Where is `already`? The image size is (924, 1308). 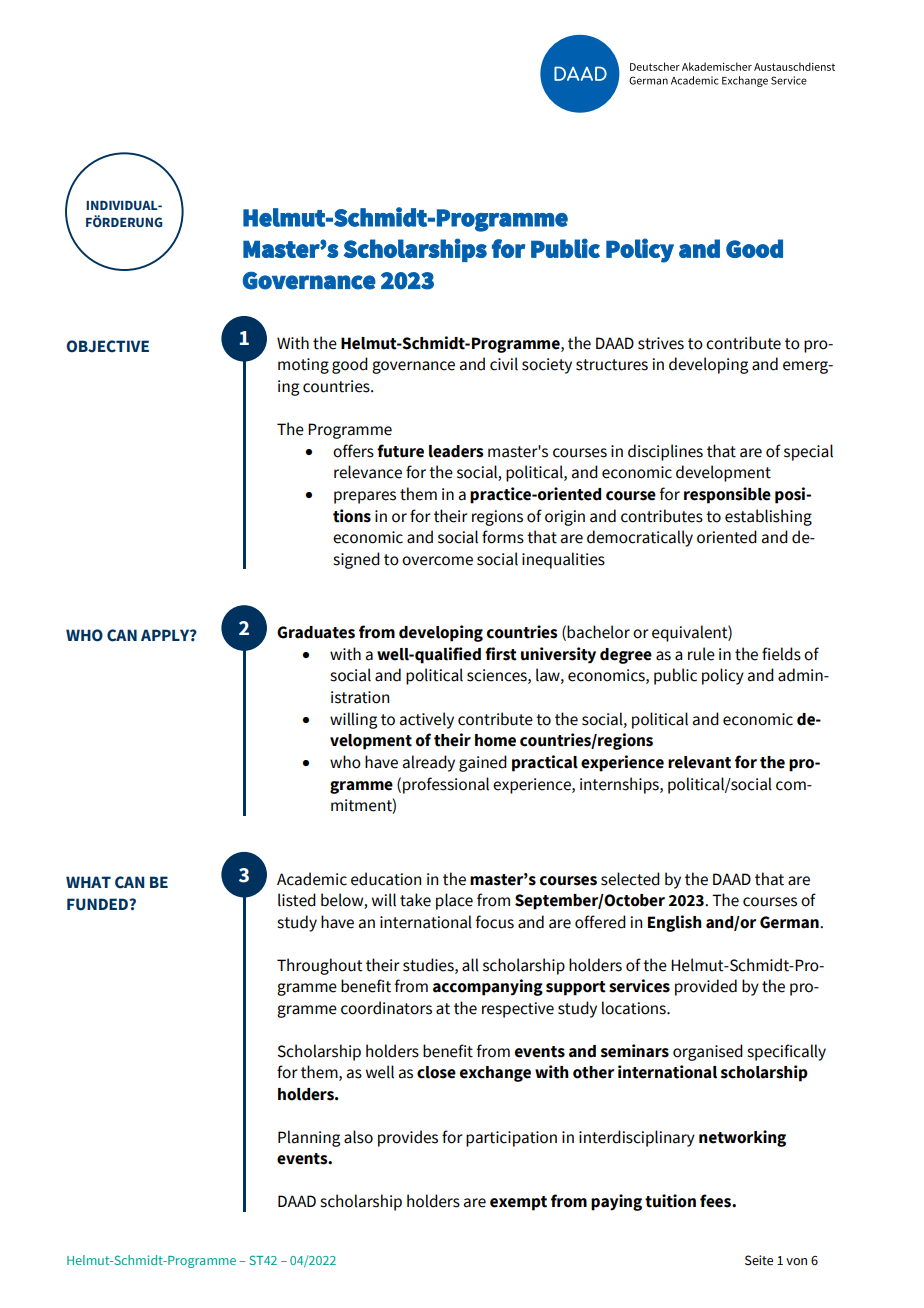
already is located at coordinates (429, 763).
